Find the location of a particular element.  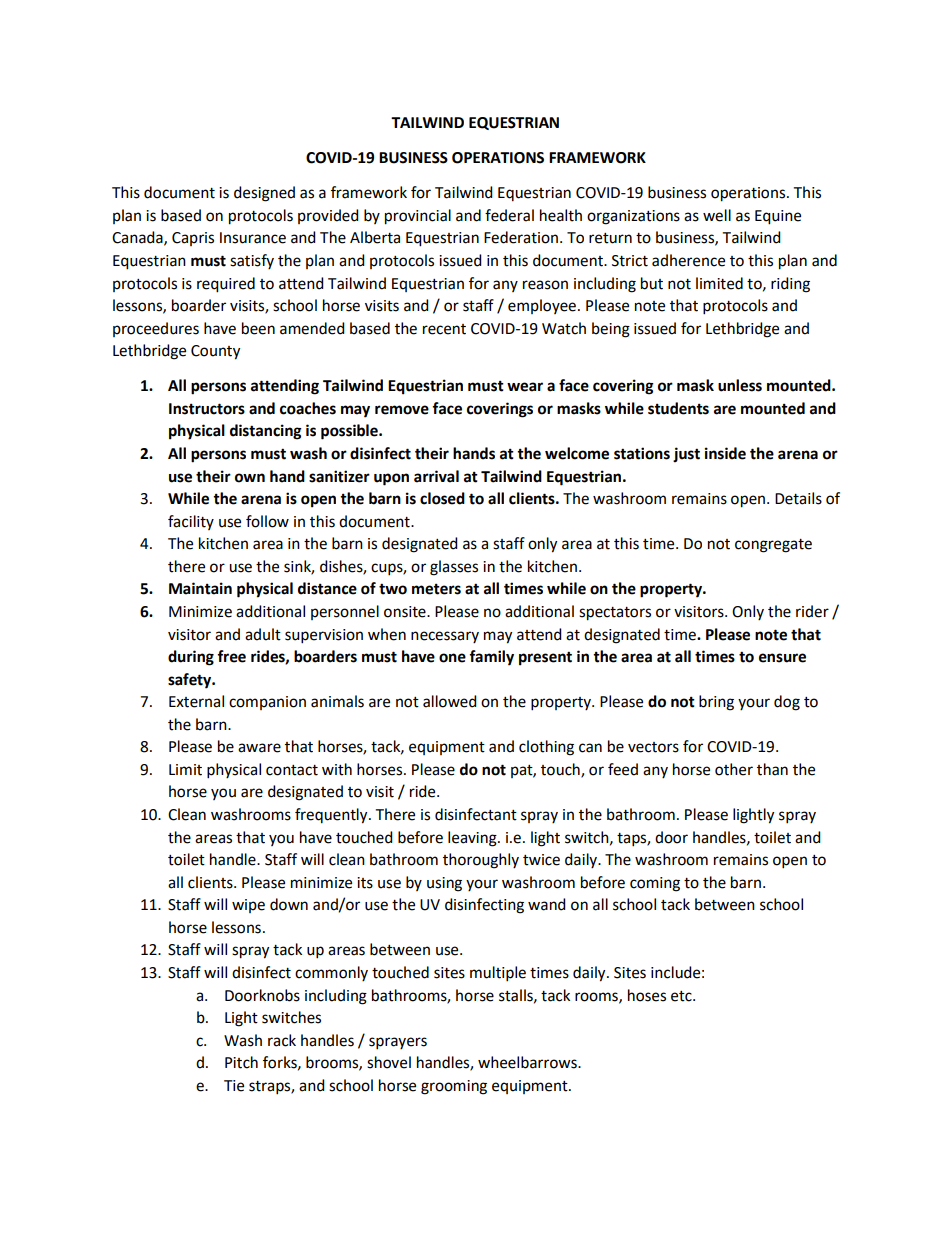

well is located at coordinates (717, 215).
